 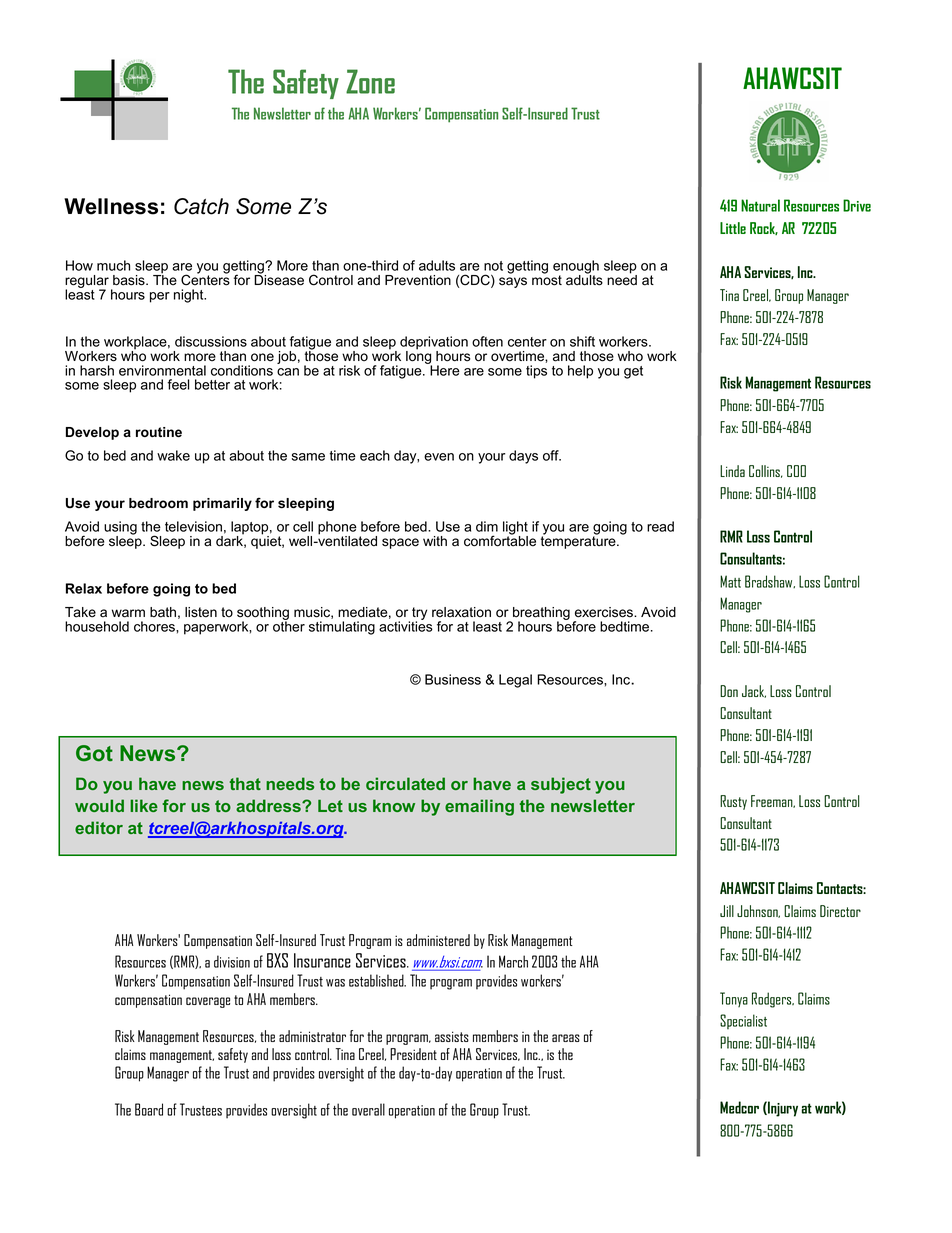 I want to click on days, so click(x=523, y=457).
